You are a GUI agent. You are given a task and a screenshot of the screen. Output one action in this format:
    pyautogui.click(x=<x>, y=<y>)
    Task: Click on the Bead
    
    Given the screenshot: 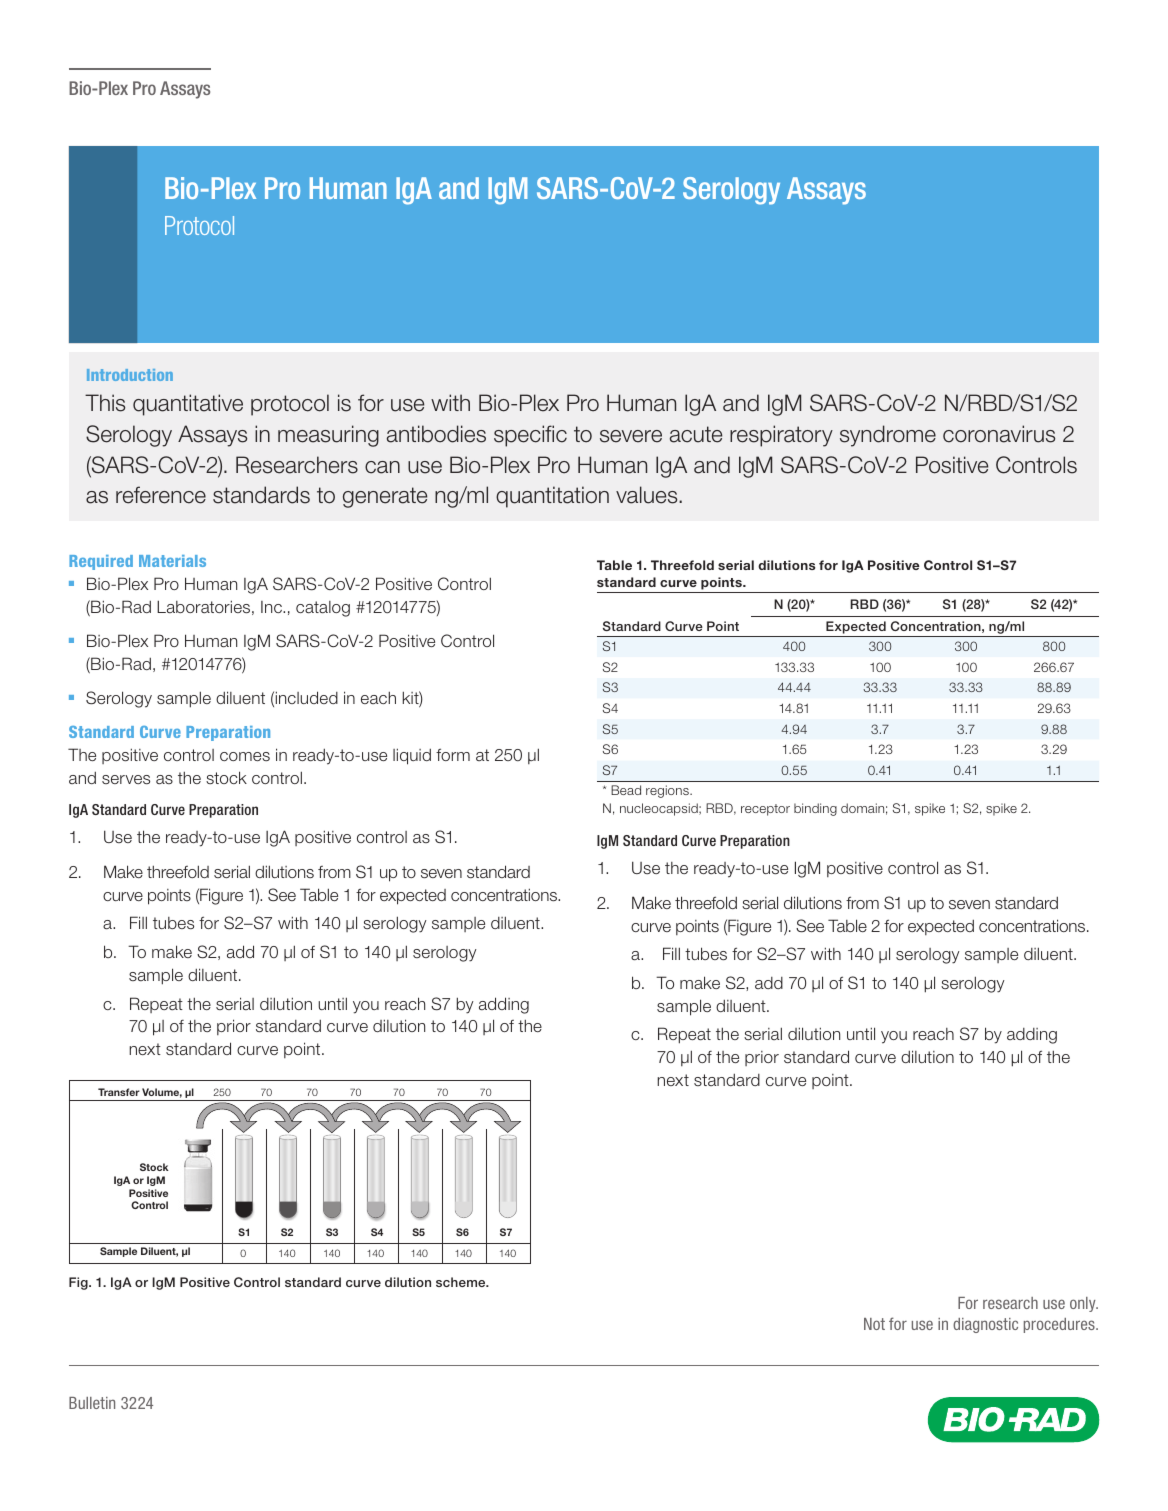 What is the action you would take?
    pyautogui.click(x=626, y=790)
